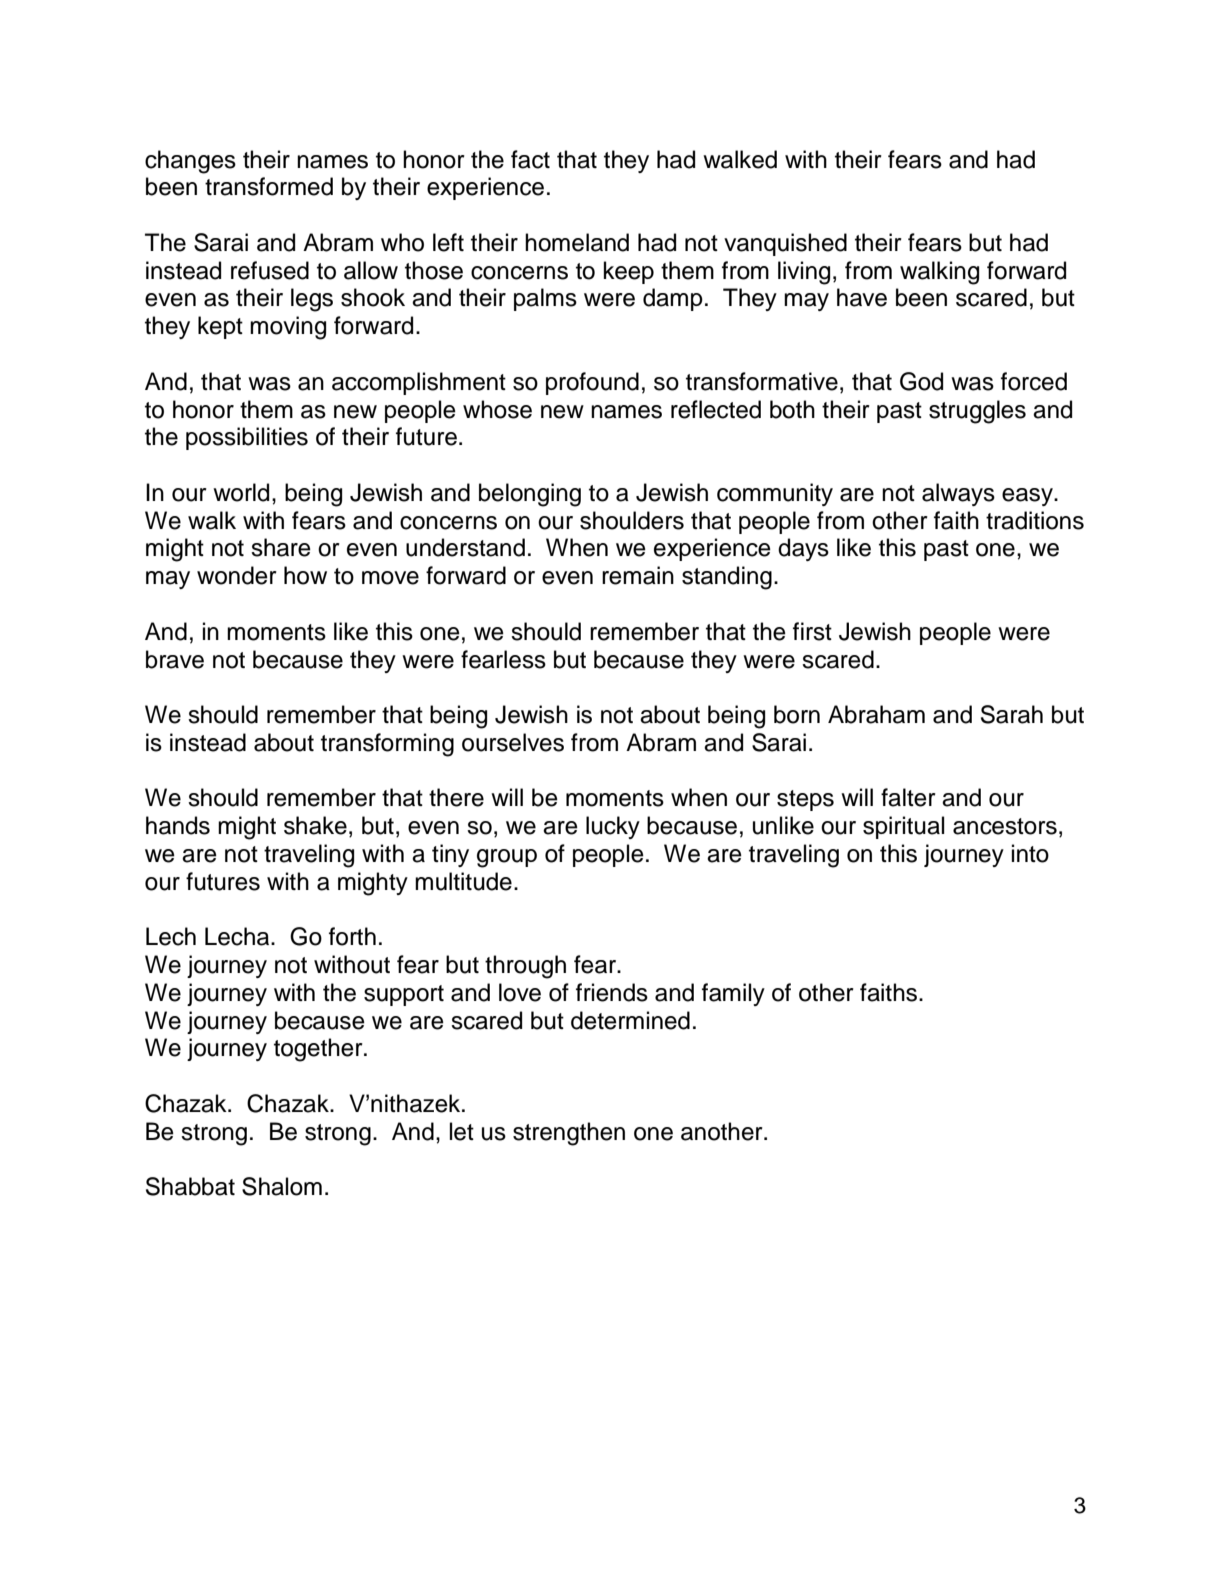 The width and height of the image is (1231, 1594). What do you see at coordinates (876, 714) in the image?
I see `Abraham` at bounding box center [876, 714].
